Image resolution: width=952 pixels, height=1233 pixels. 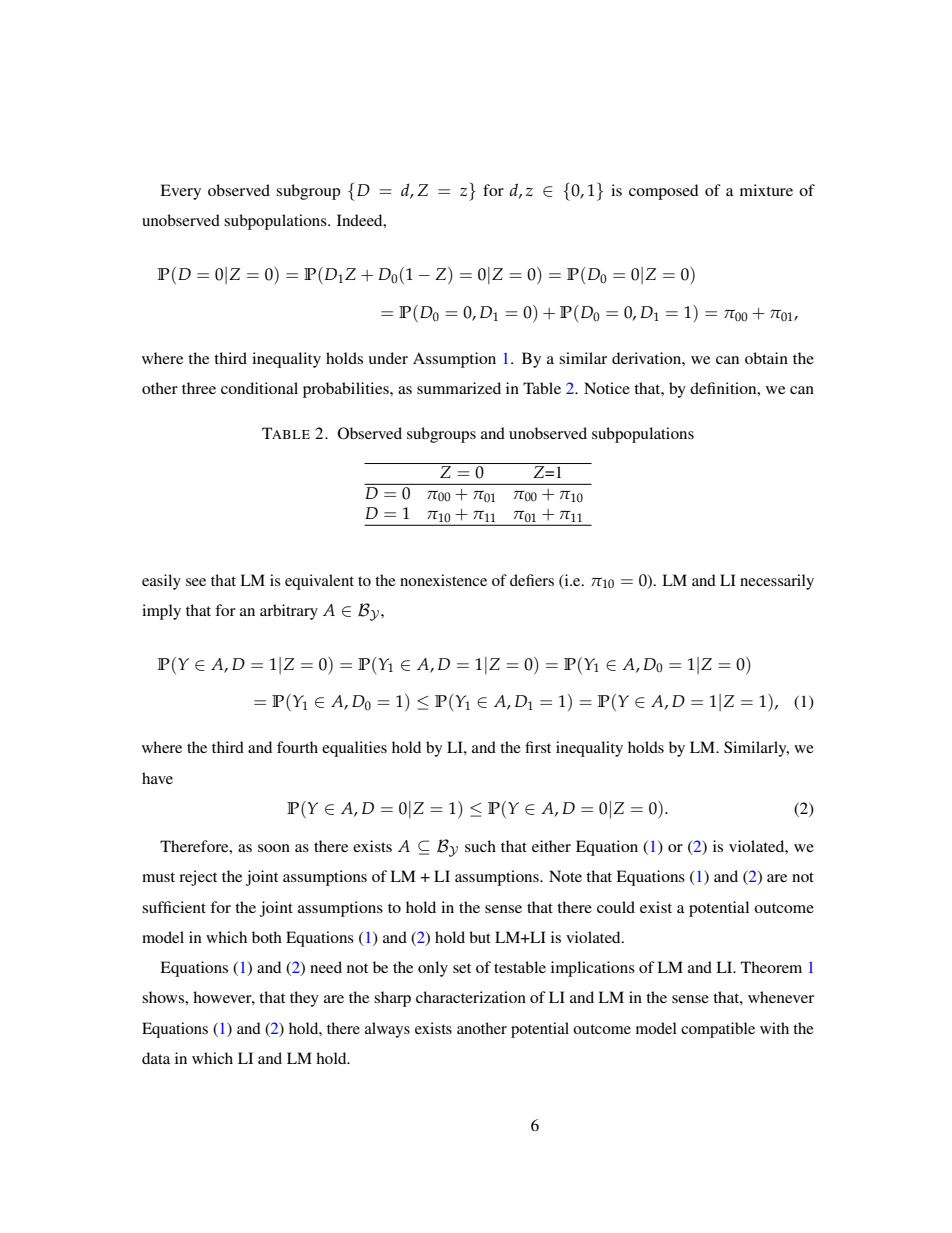 I want to click on equivalent, so click(x=319, y=582).
